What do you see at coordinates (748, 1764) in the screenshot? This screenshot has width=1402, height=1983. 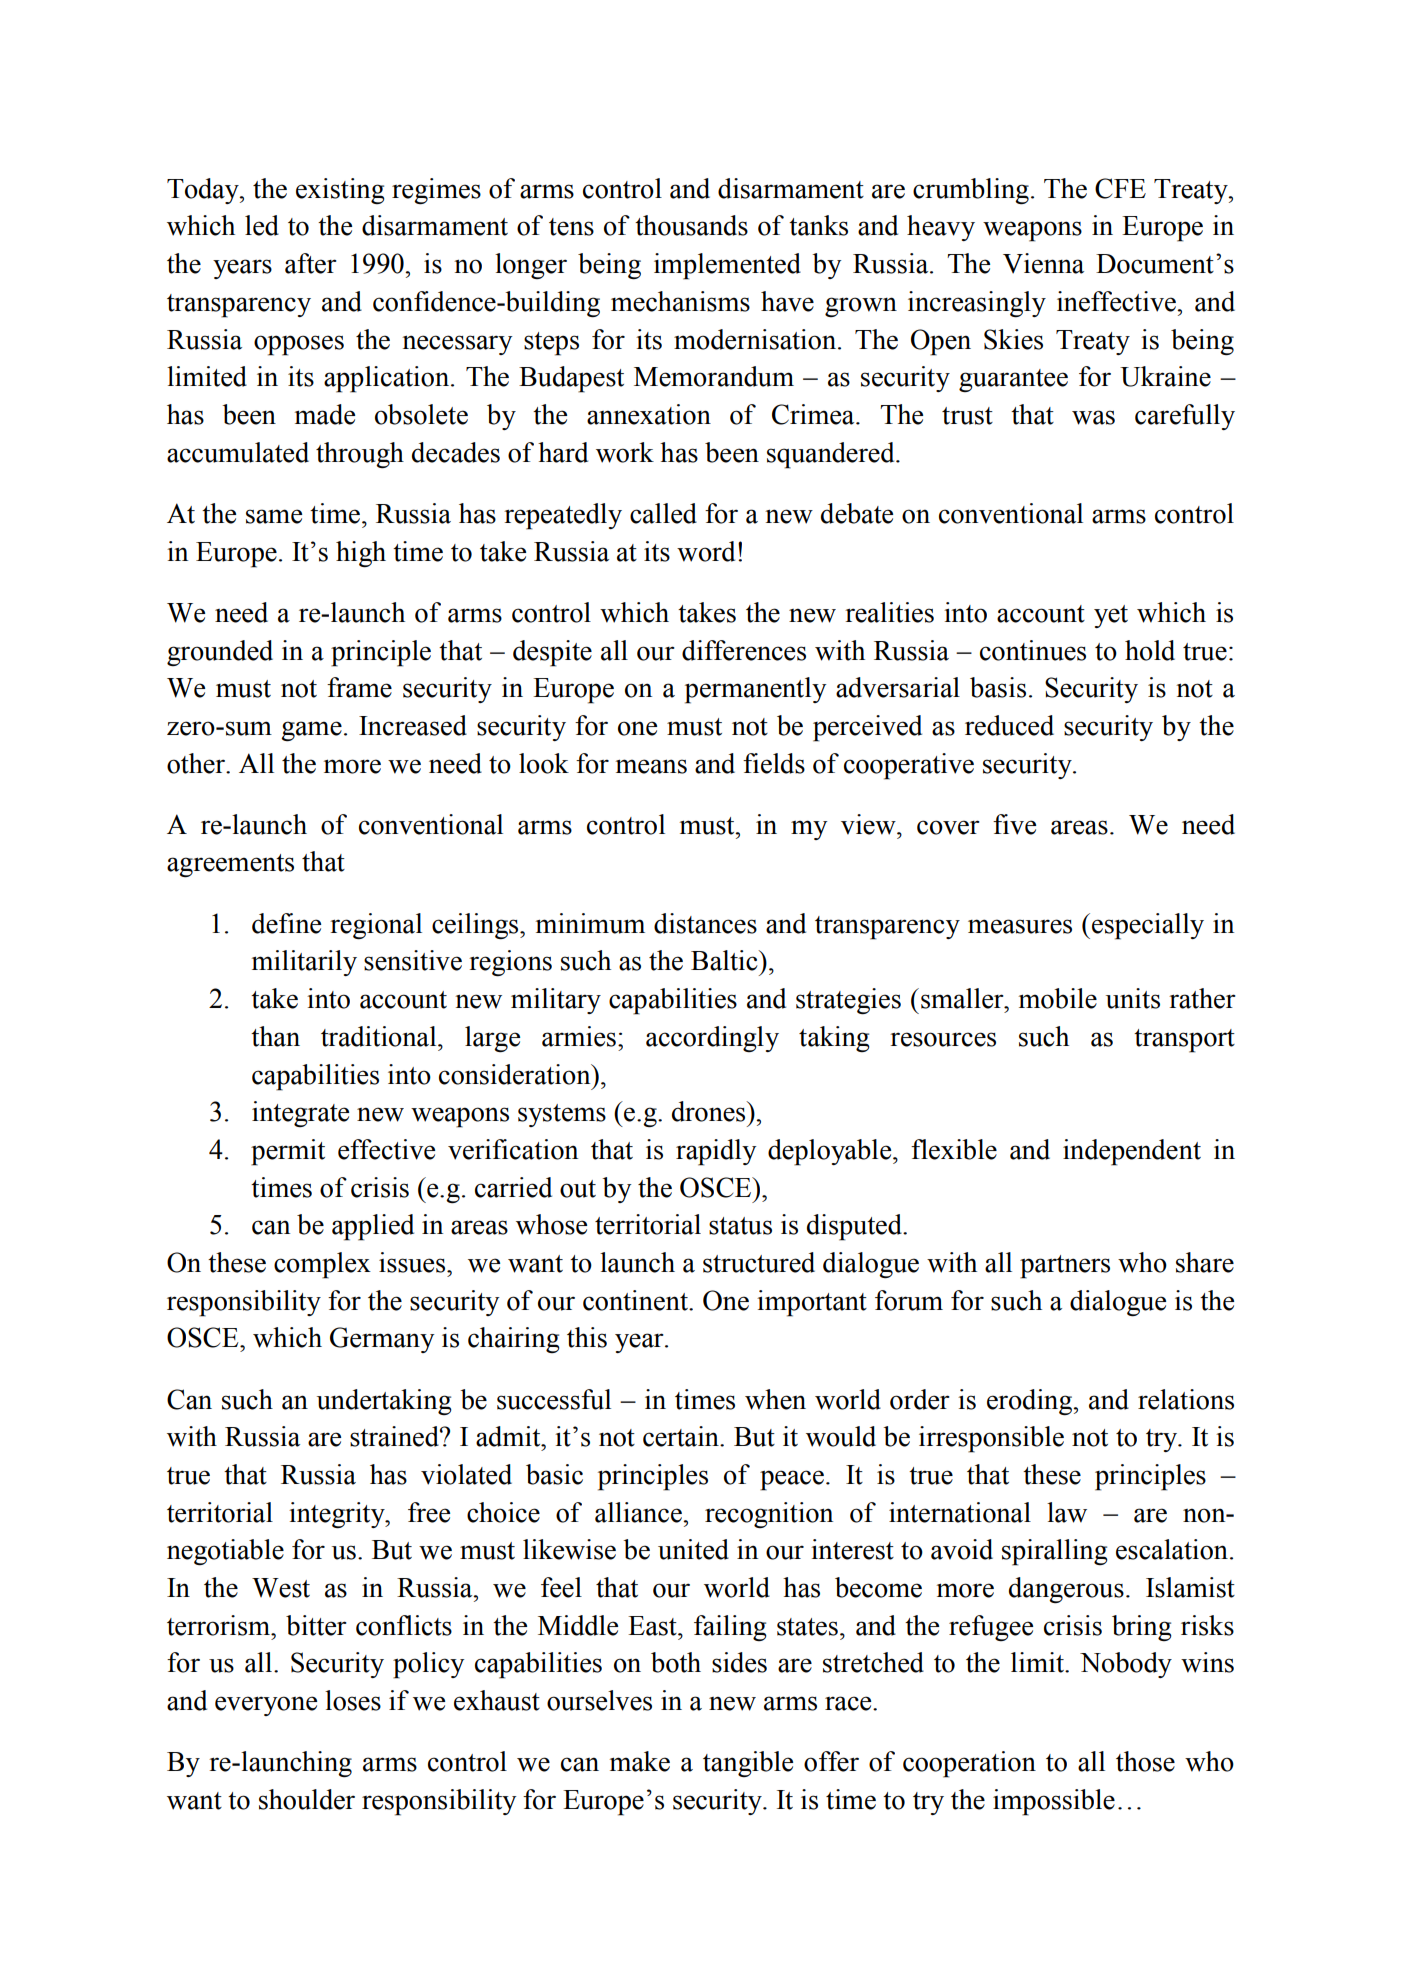 I see `tangible` at bounding box center [748, 1764].
